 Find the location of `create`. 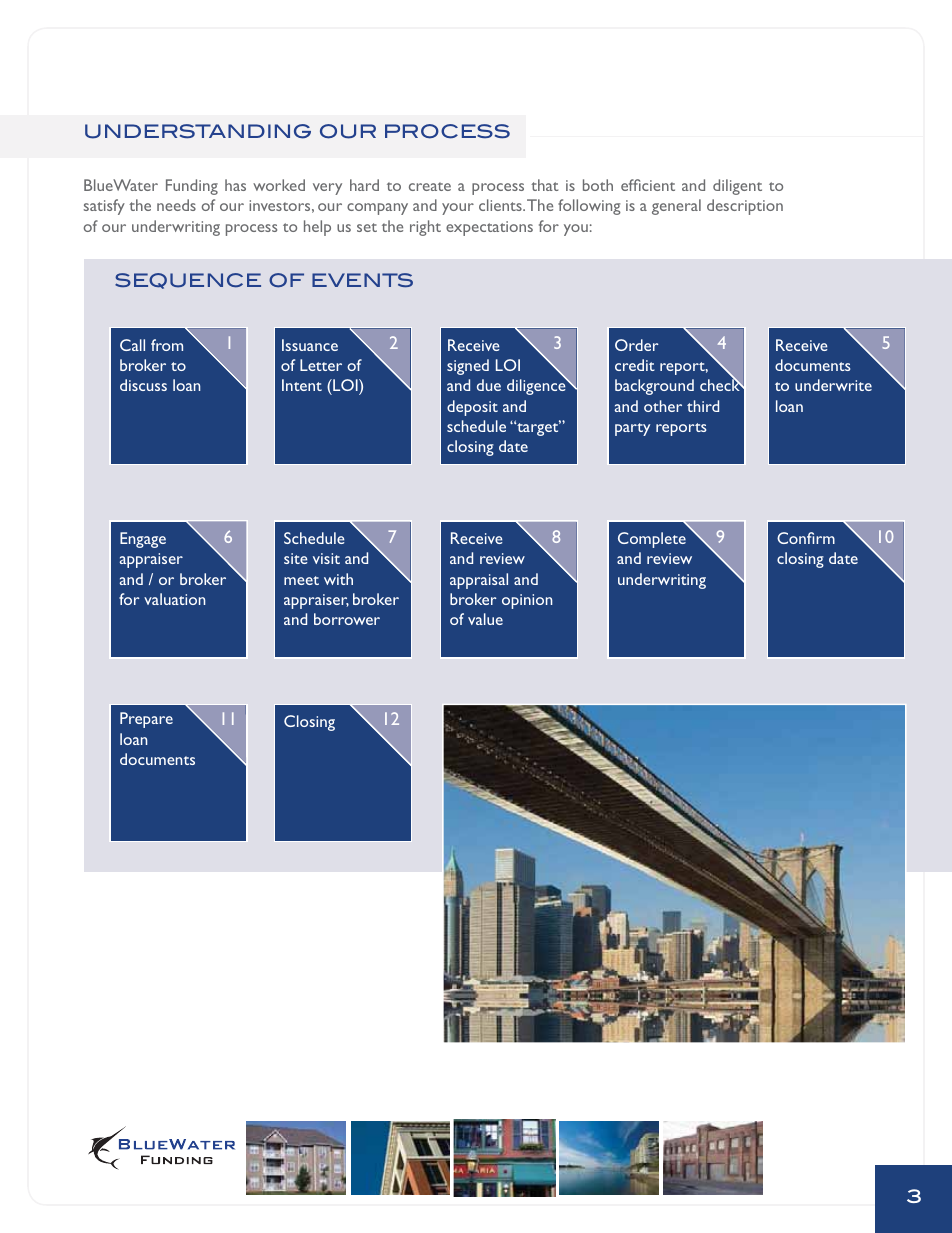

create is located at coordinates (430, 186).
